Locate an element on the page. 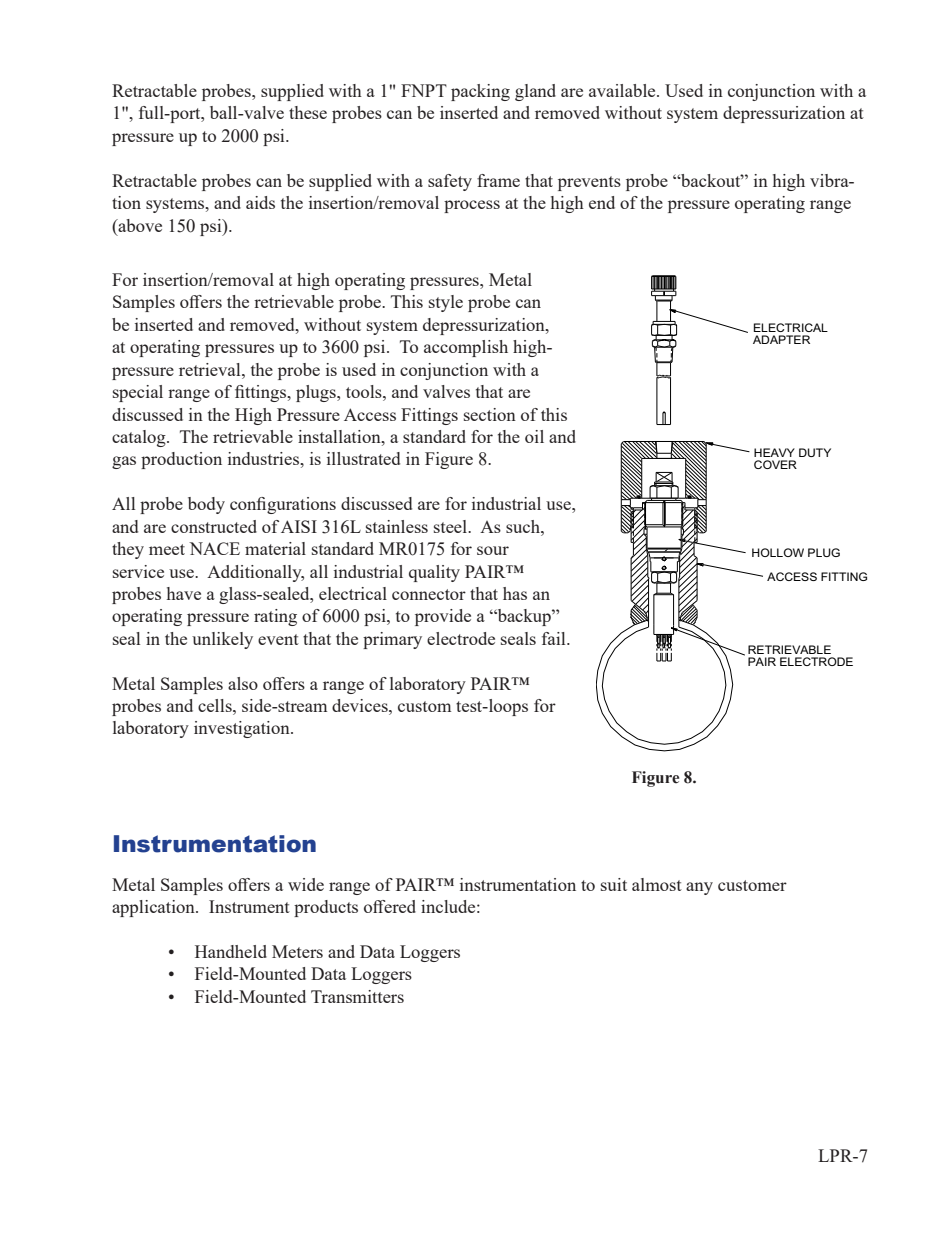 The height and width of the image is (1233, 952). ADAPTER is located at coordinates (781, 339).
